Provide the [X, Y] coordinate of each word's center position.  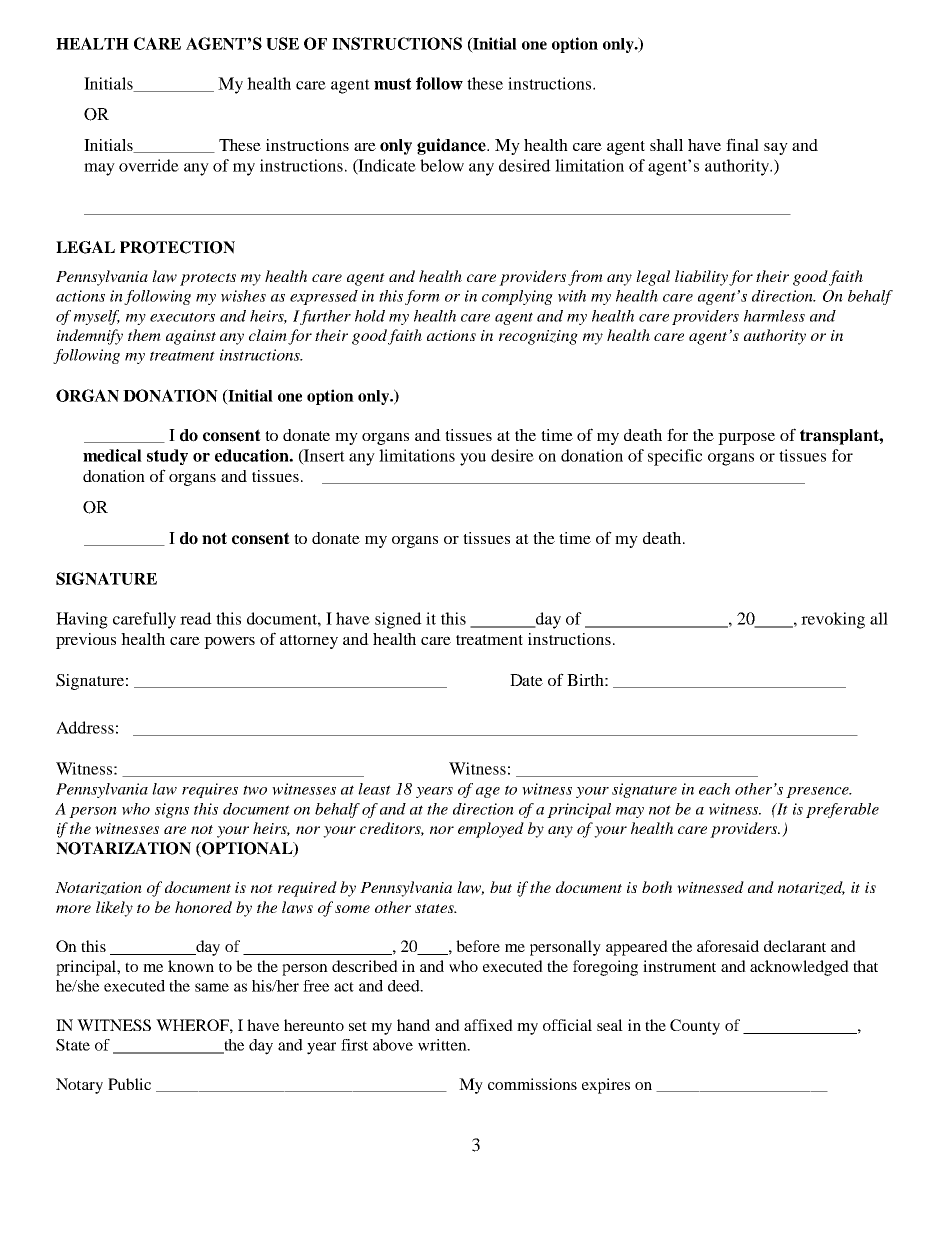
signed [398, 620]
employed [491, 830]
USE [282, 43]
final [742, 144]
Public [129, 1084]
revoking [833, 620]
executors [182, 317]
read [196, 618]
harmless [774, 316]
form [422, 297]
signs [172, 810]
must [393, 84]
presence [818, 792]
